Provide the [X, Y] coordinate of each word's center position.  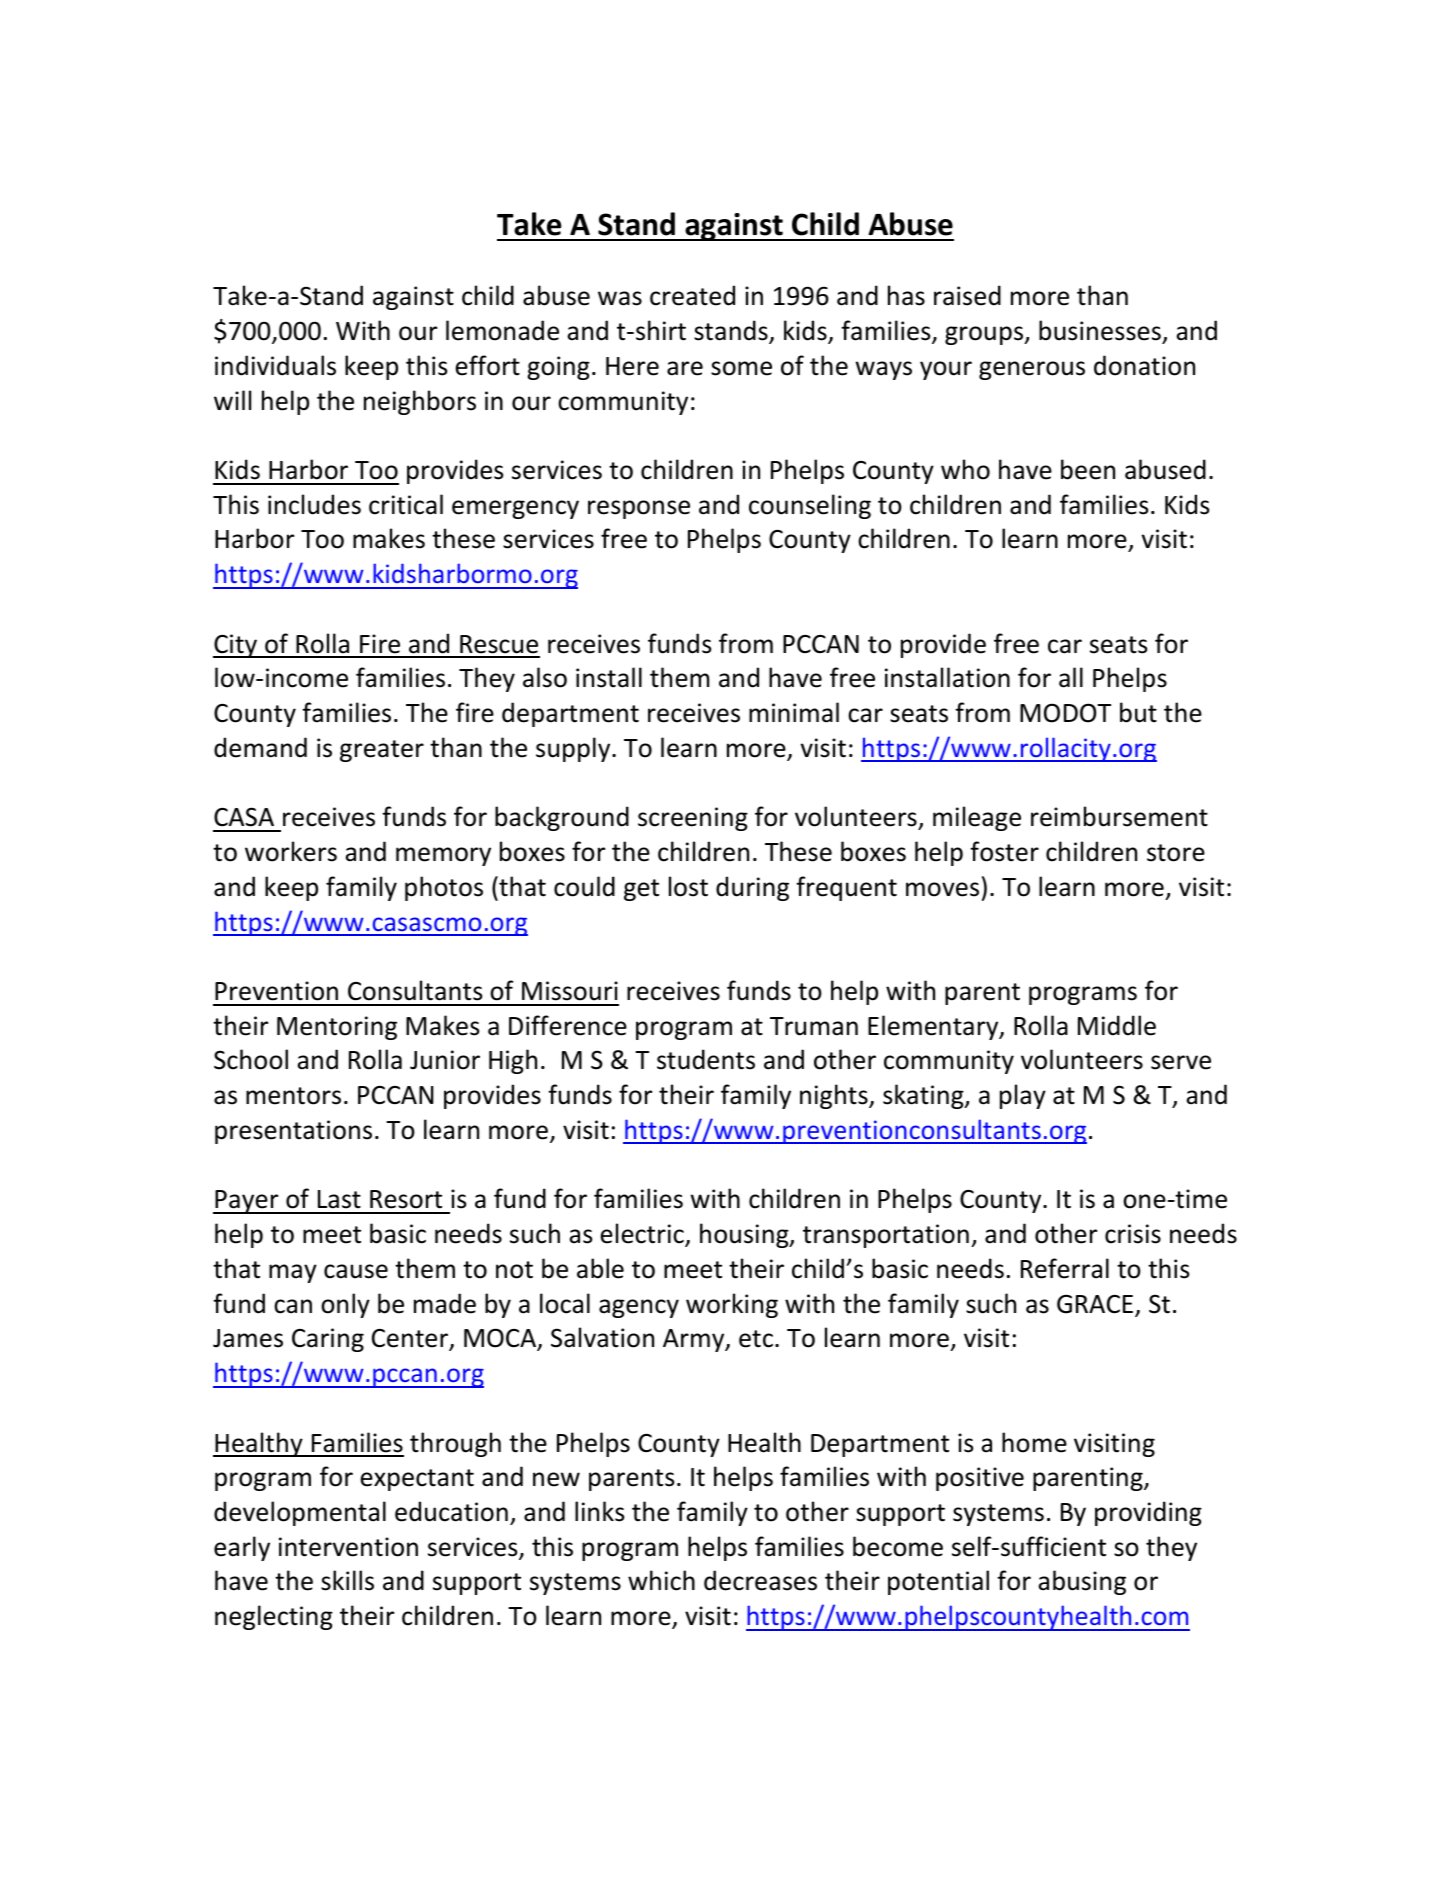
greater [382, 751]
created [692, 295]
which [661, 1580]
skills [347, 1580]
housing [745, 1235]
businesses [1100, 330]
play [1023, 1096]
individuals [275, 365]
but [1138, 712]
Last [339, 1199]
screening [693, 819]
